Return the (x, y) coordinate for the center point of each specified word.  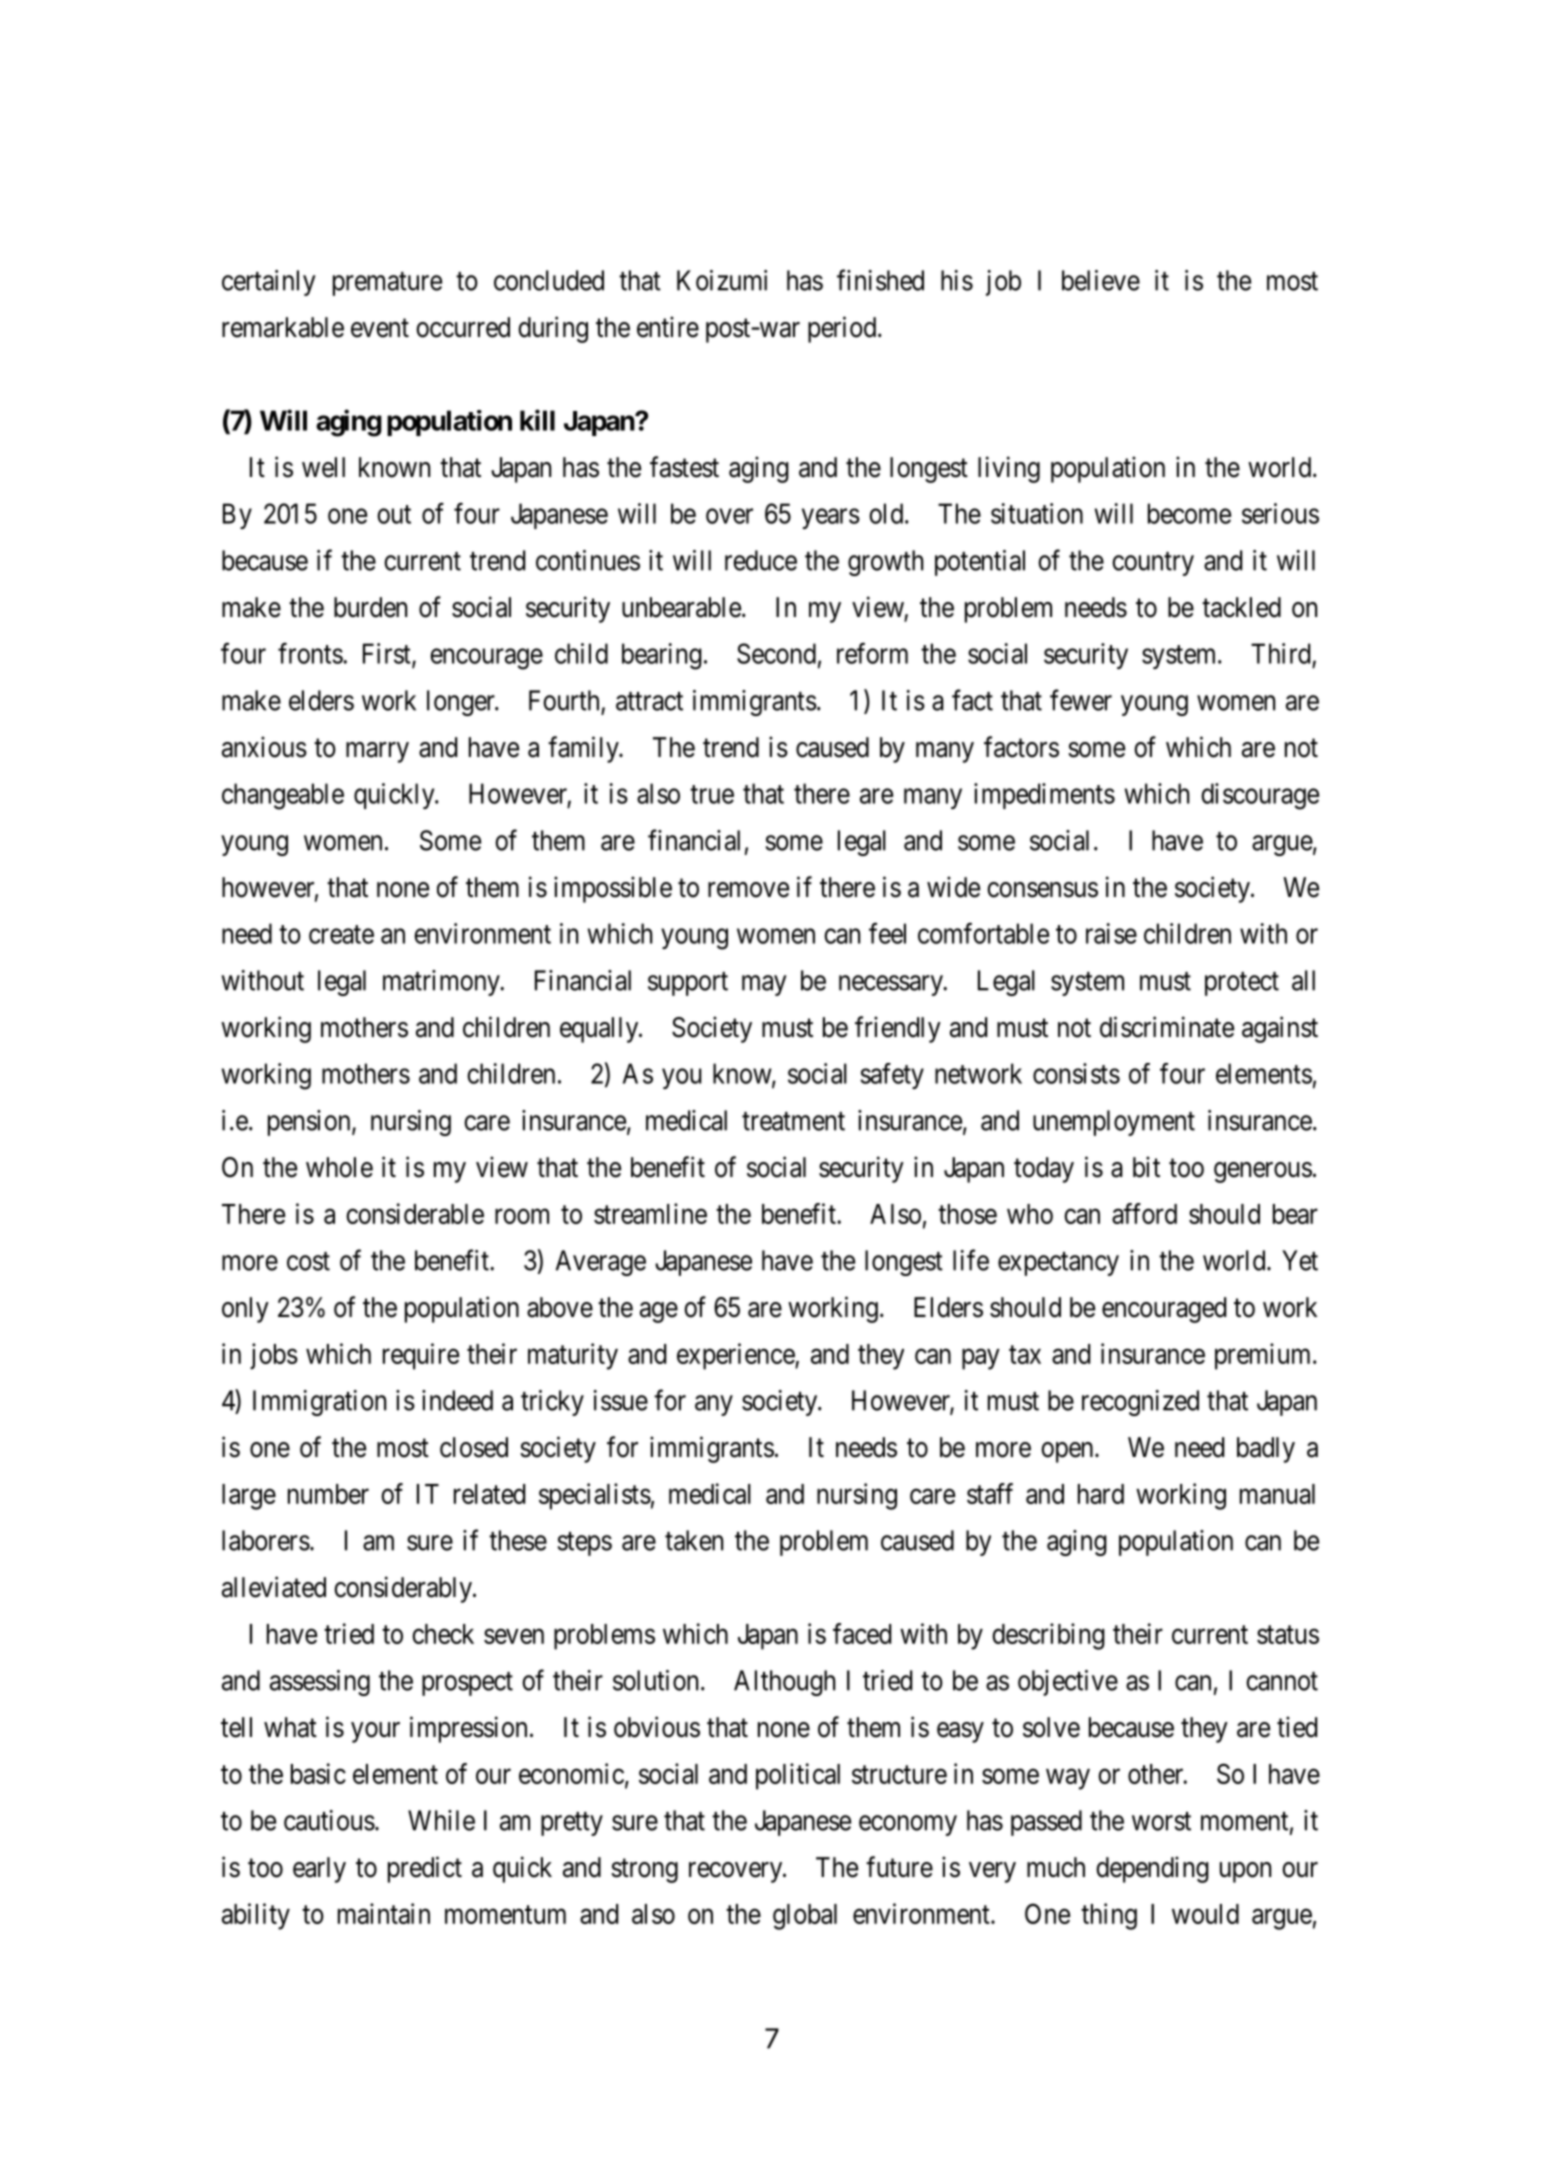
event (380, 328)
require (421, 1356)
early (319, 1870)
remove (748, 890)
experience (736, 1356)
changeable (283, 796)
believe (1101, 280)
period (843, 329)
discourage (1260, 796)
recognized (1140, 1403)
